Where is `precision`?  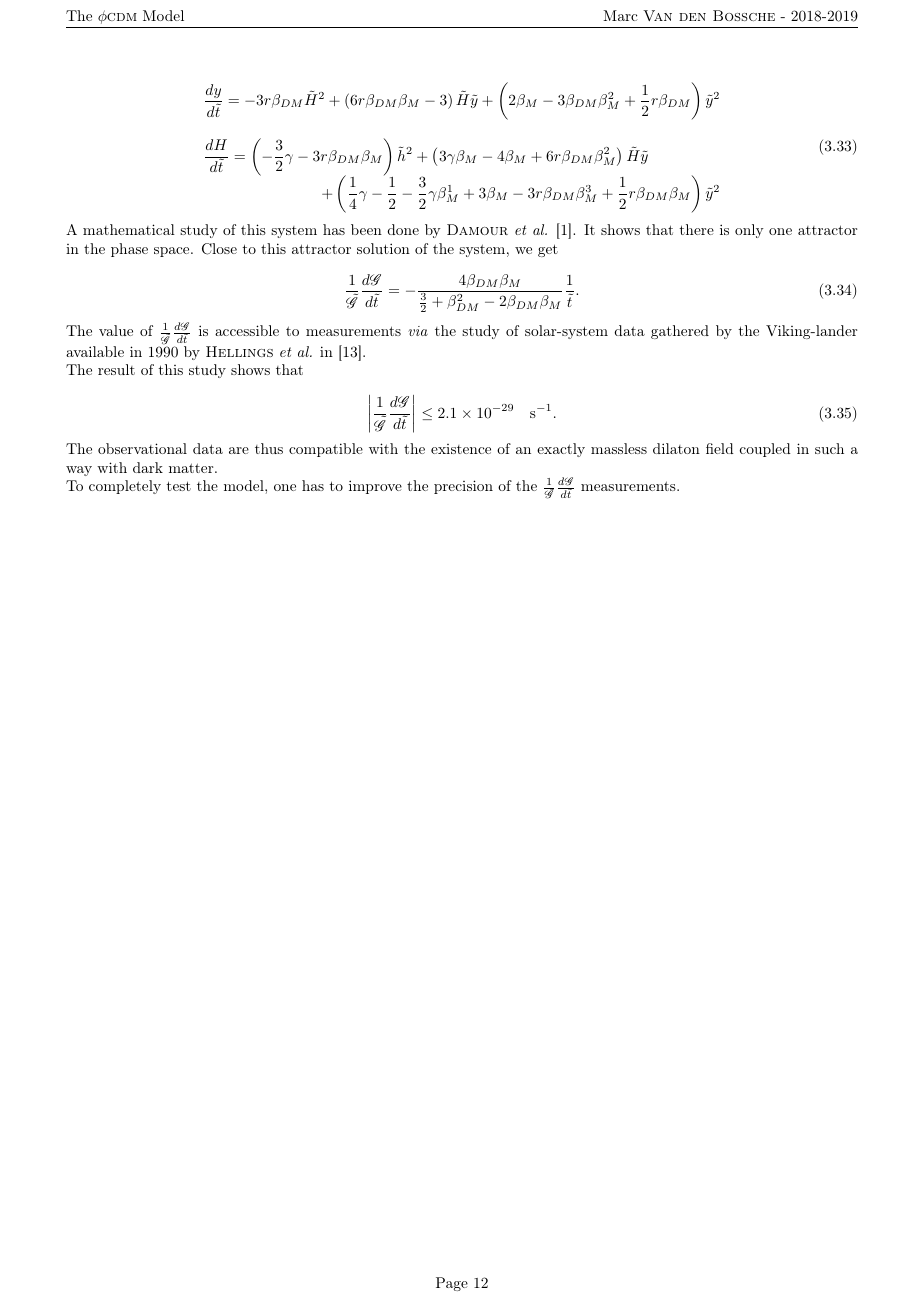
precision is located at coordinates (463, 487).
